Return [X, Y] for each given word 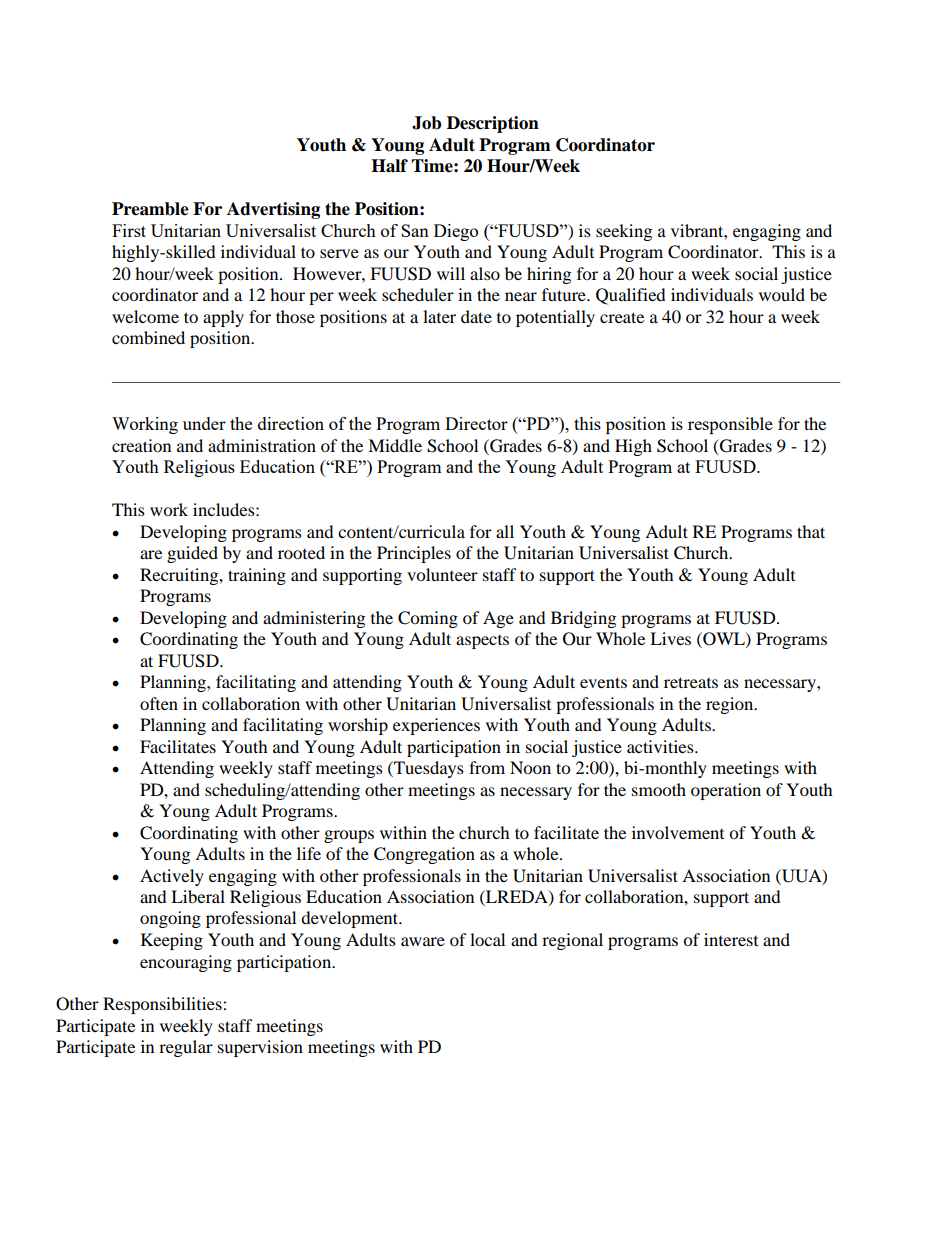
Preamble [150, 209]
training [257, 576]
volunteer [442, 574]
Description [493, 124]
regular [186, 1048]
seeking [624, 232]
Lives [670, 638]
